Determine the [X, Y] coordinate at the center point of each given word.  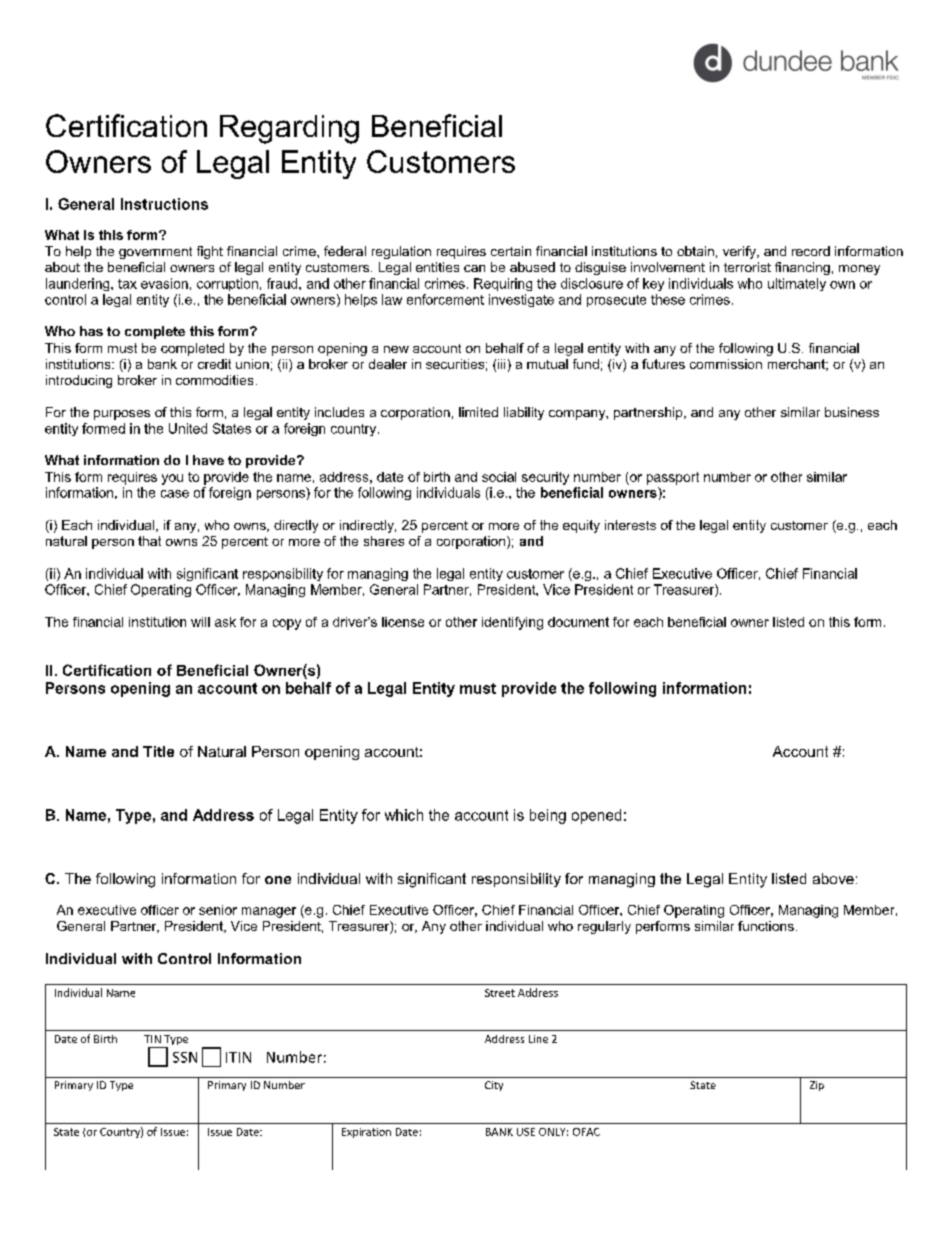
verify [740, 252]
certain [511, 251]
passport [673, 478]
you [172, 479]
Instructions [164, 204]
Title [158, 751]
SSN [185, 1057]
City [494, 1086]
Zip [817, 1086]
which [404, 815]
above [833, 878]
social [499, 477]
